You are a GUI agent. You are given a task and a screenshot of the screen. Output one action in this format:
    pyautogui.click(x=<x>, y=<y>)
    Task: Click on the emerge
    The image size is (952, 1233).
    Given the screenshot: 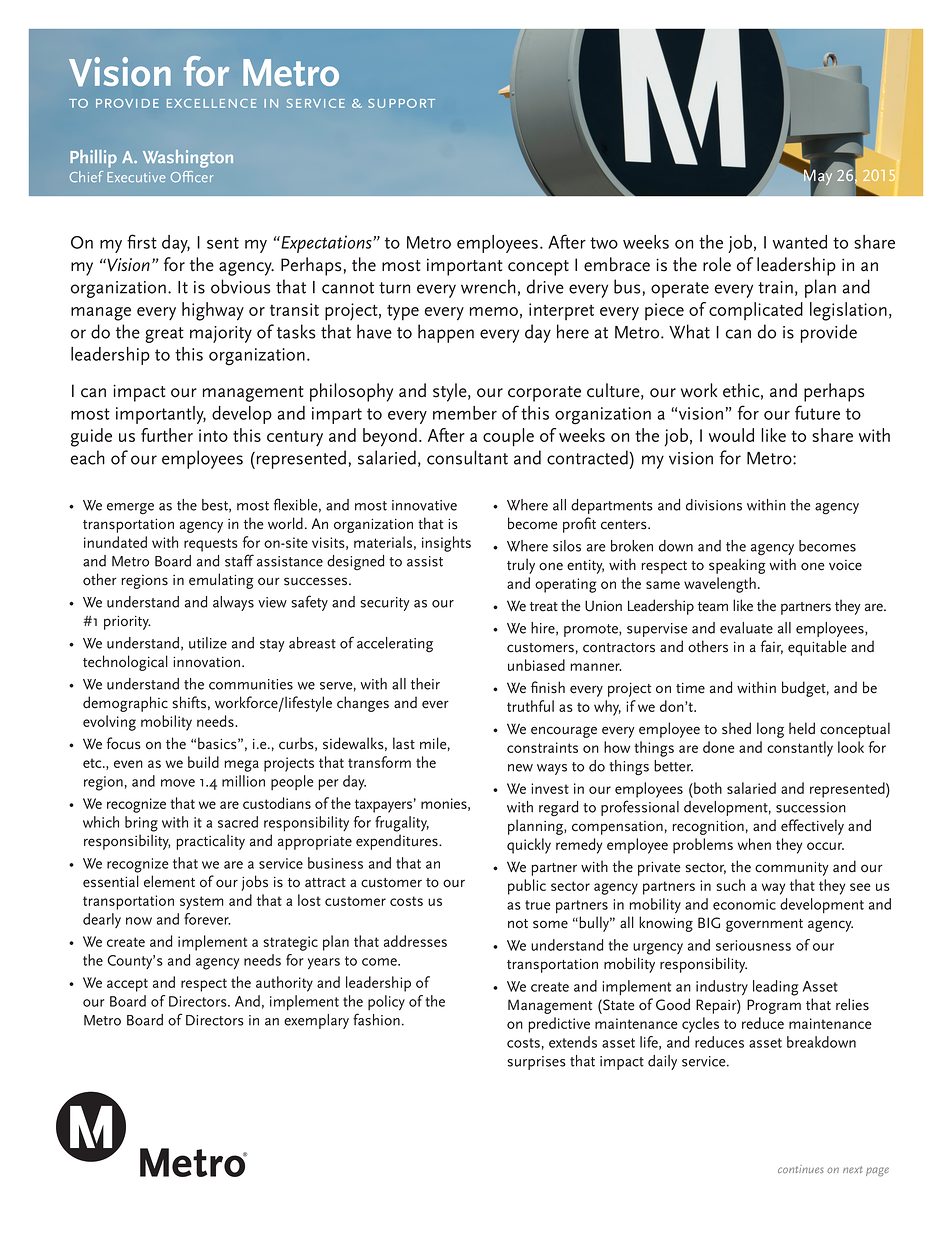 What is the action you would take?
    pyautogui.click(x=130, y=509)
